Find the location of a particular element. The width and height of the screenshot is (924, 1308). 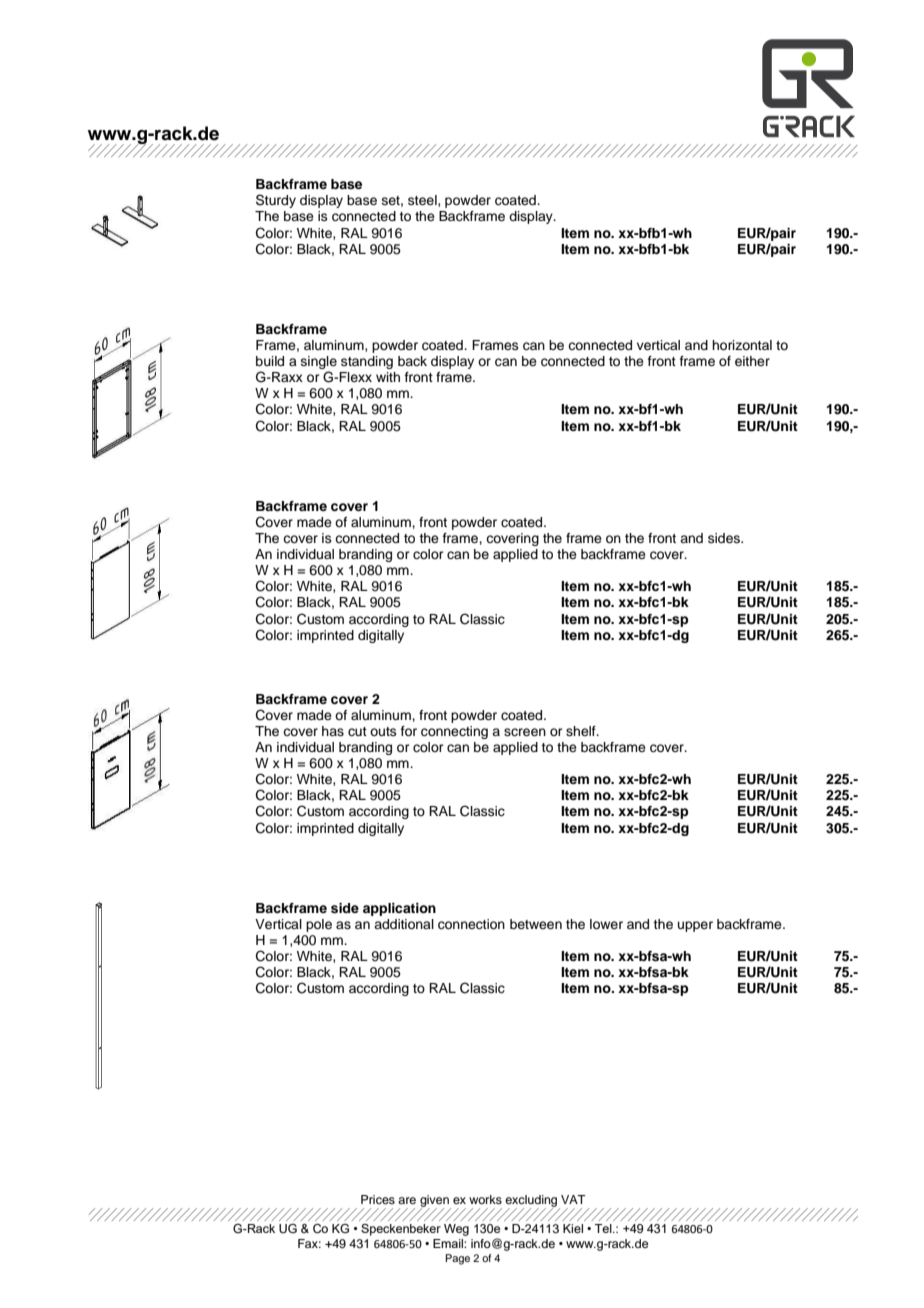

has is located at coordinates (333, 731).
